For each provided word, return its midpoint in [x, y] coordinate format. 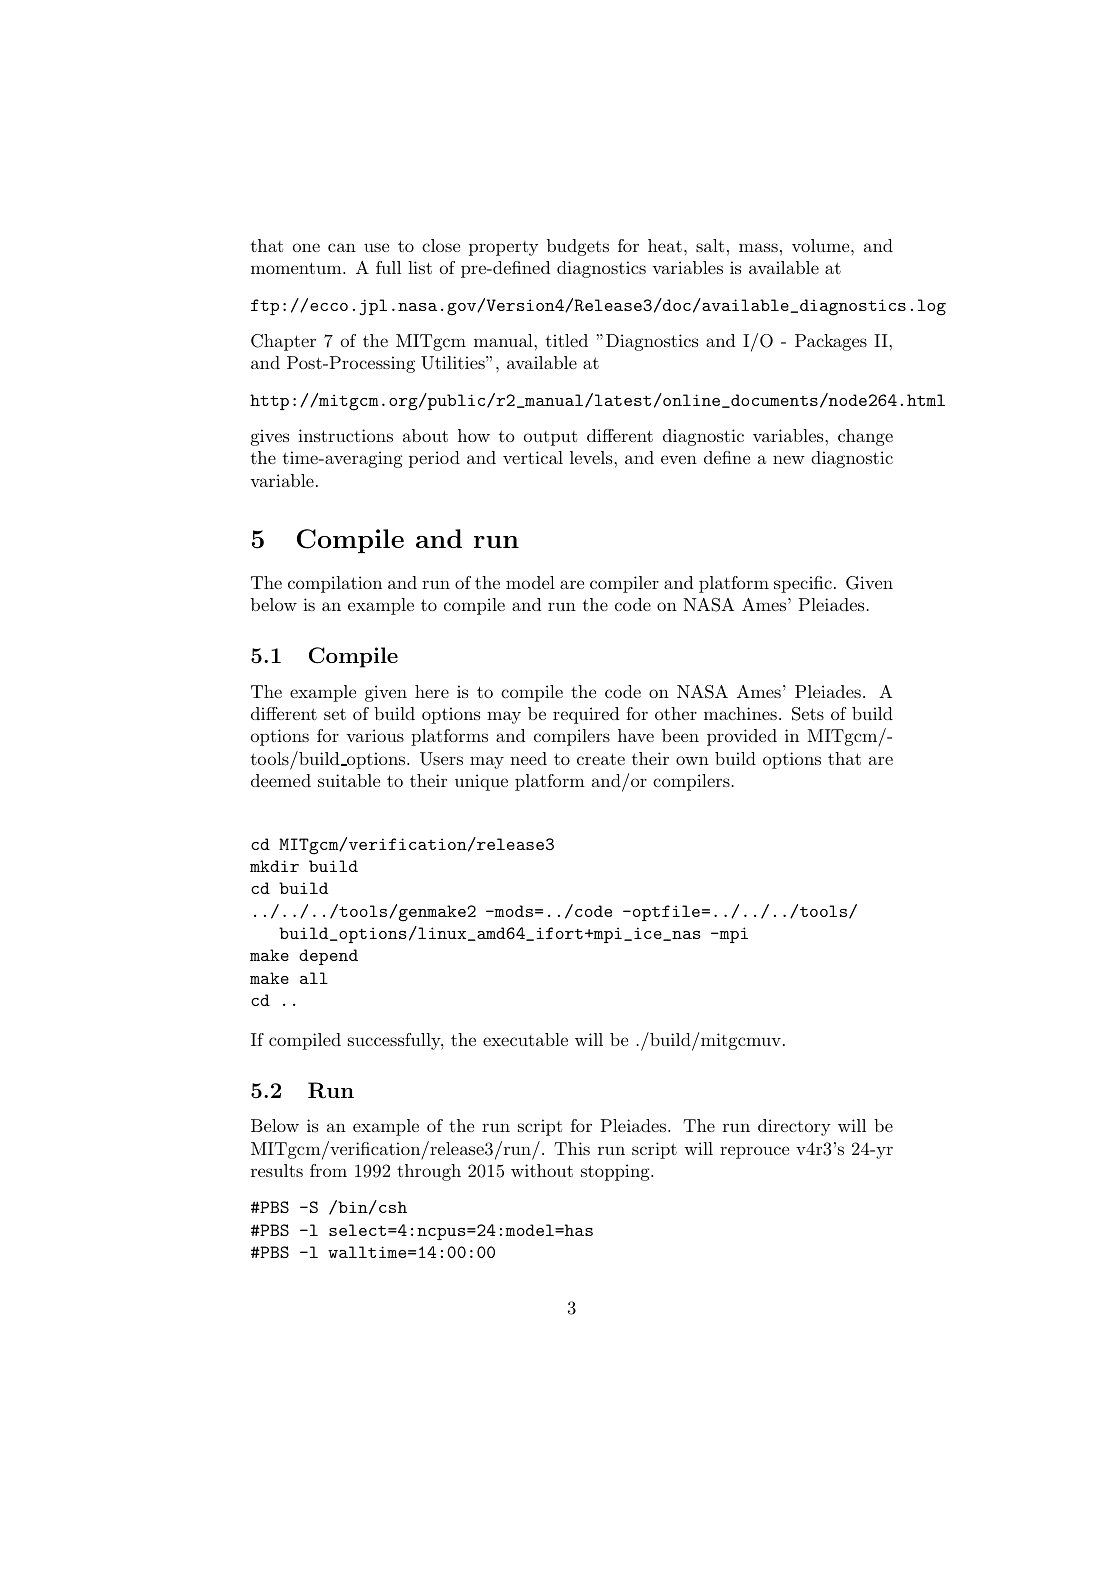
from [328, 1170]
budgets [578, 247]
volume [822, 245]
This [572, 1148]
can [342, 247]
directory [794, 1127]
